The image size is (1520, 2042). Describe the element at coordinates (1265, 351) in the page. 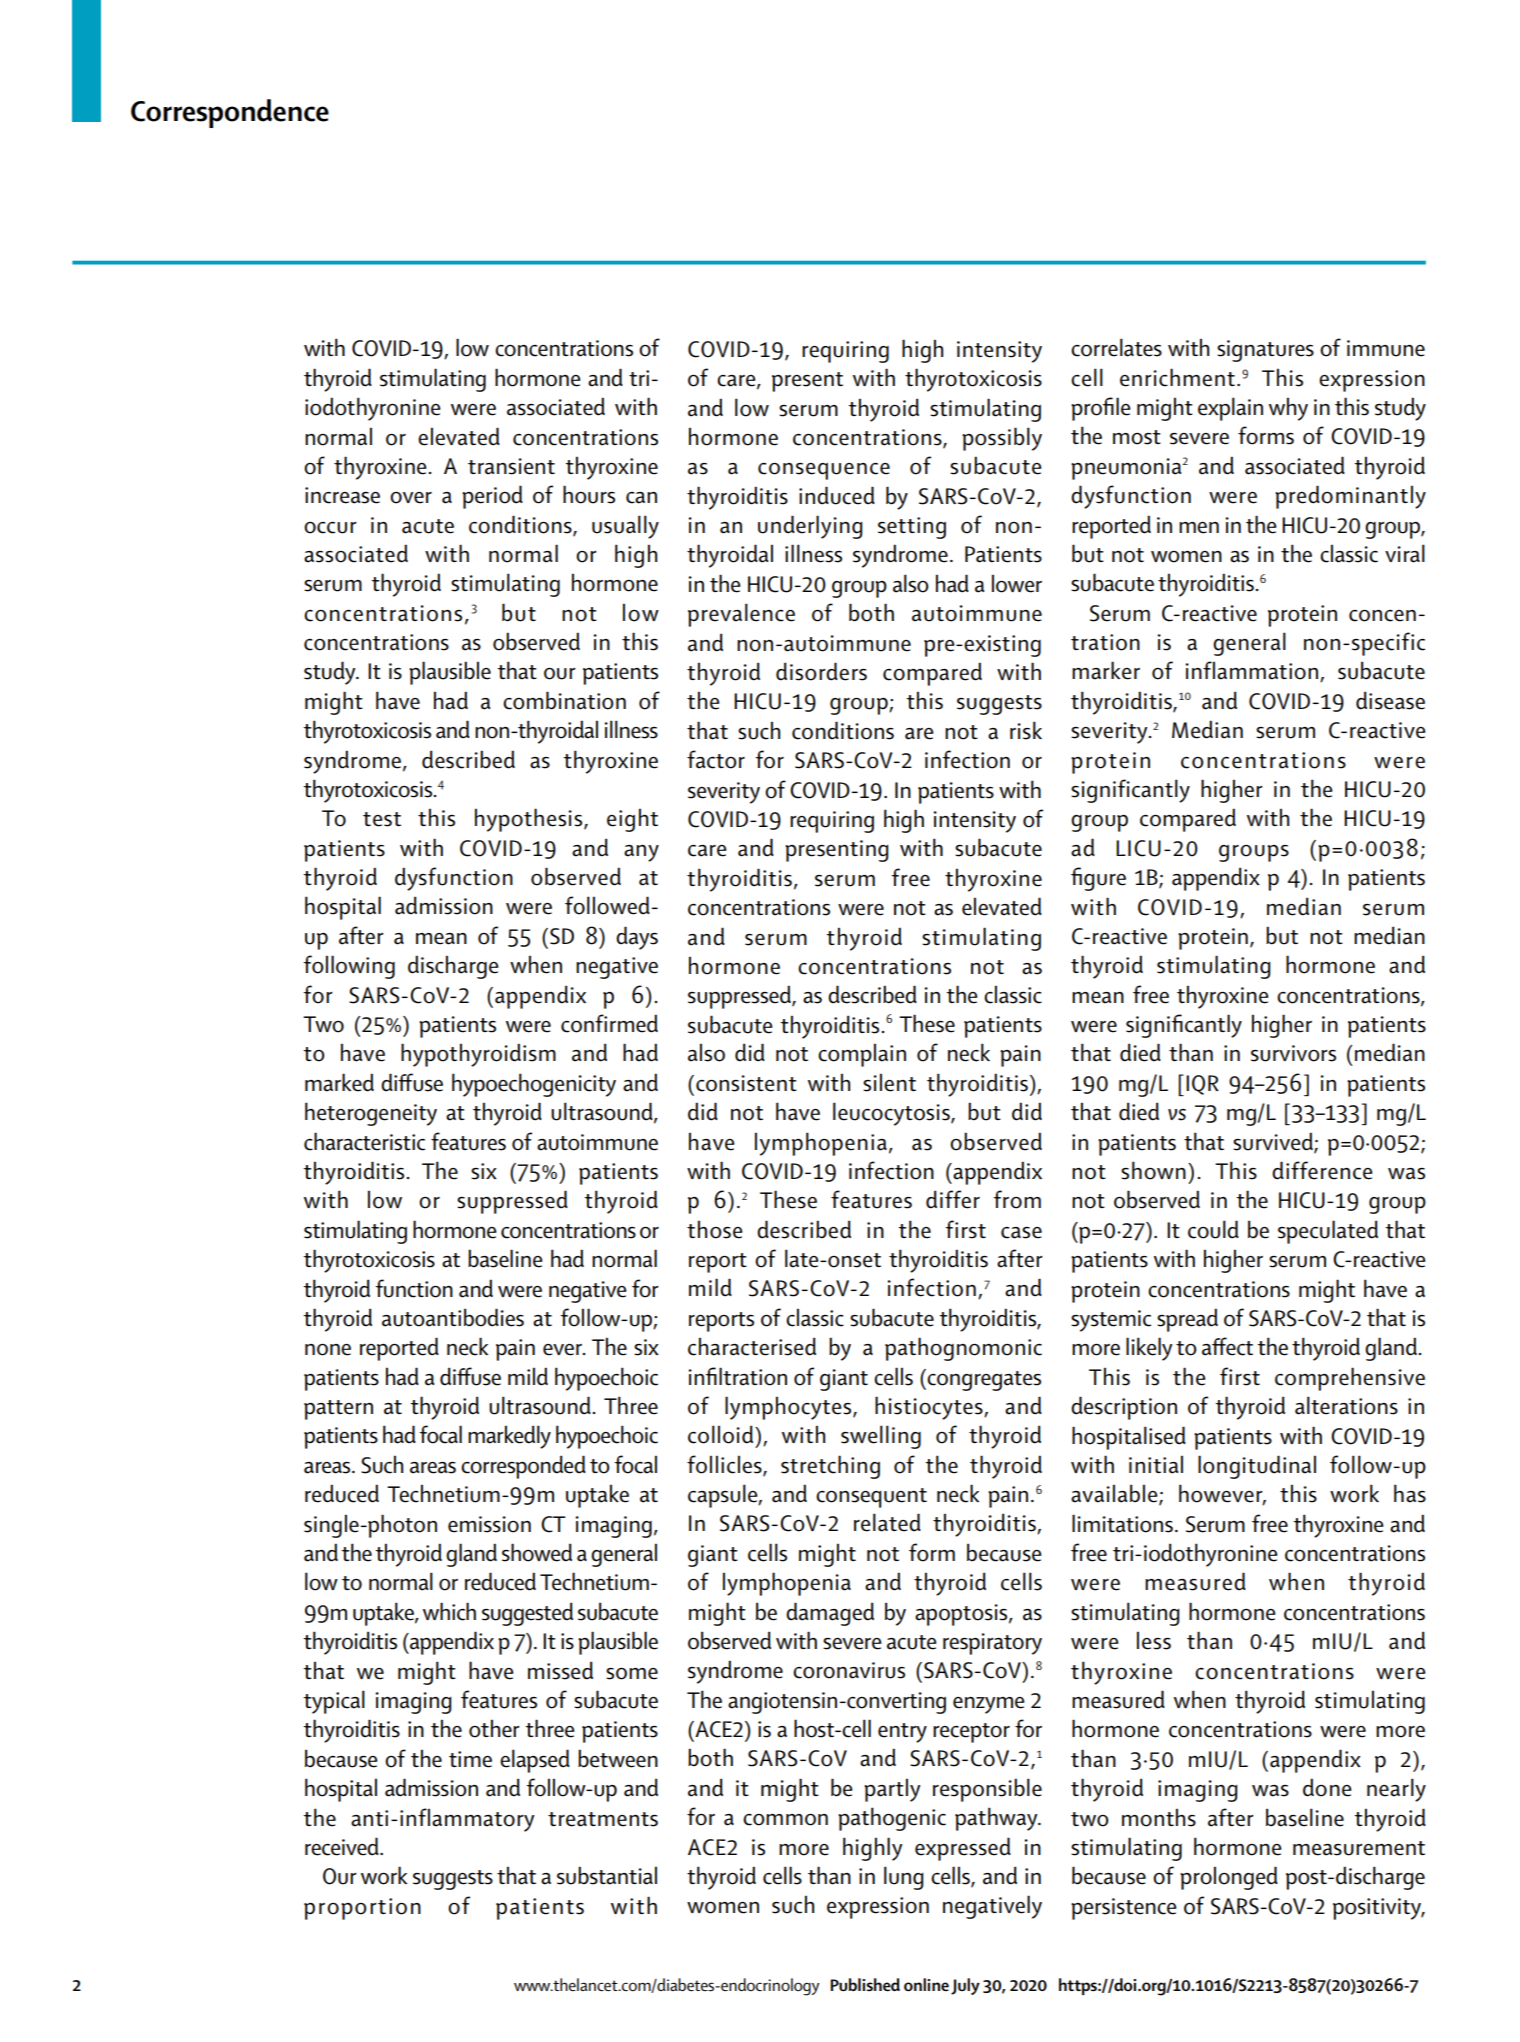

I see `signatures` at that location.
